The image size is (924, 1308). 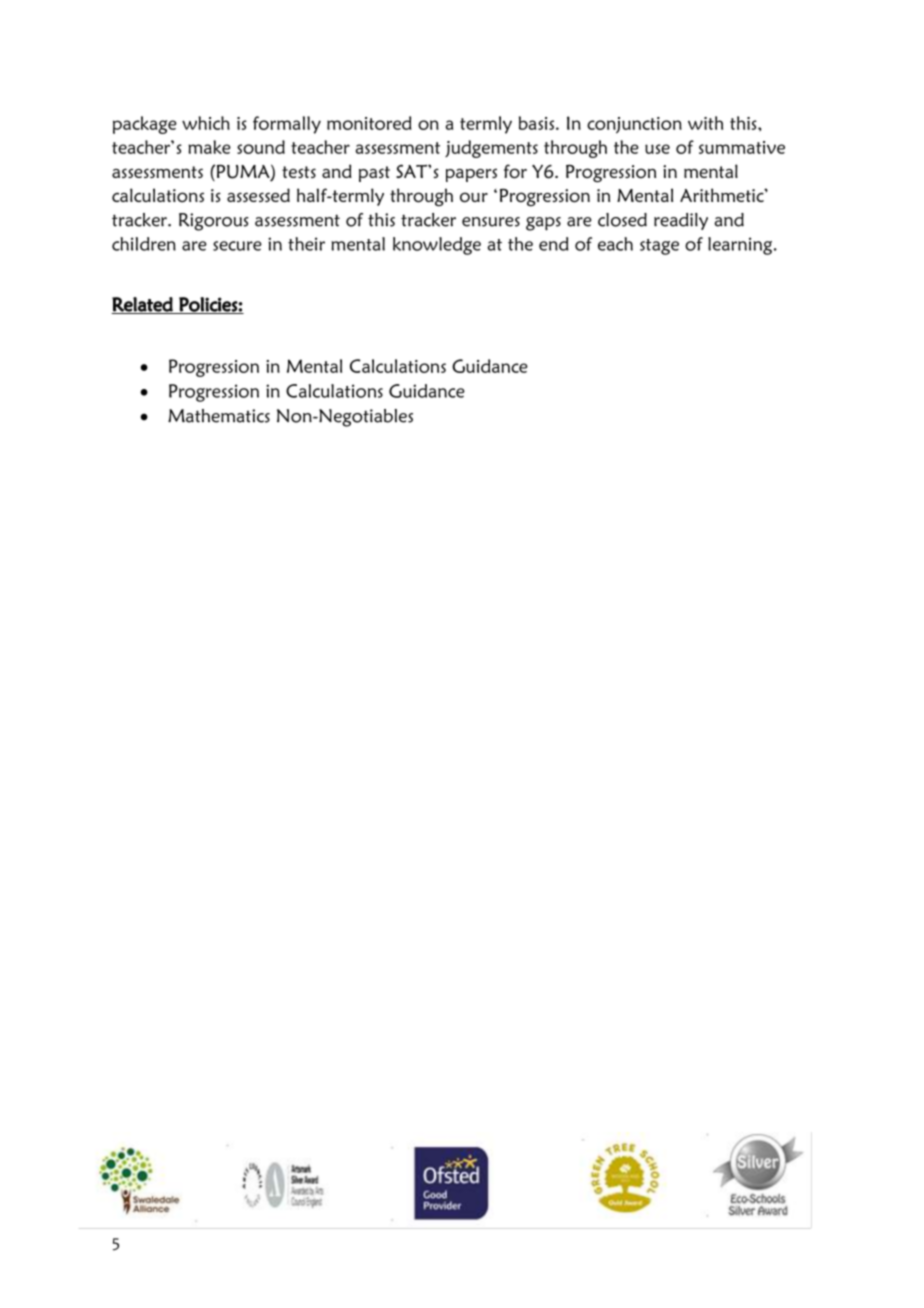 I want to click on secure, so click(x=237, y=246).
